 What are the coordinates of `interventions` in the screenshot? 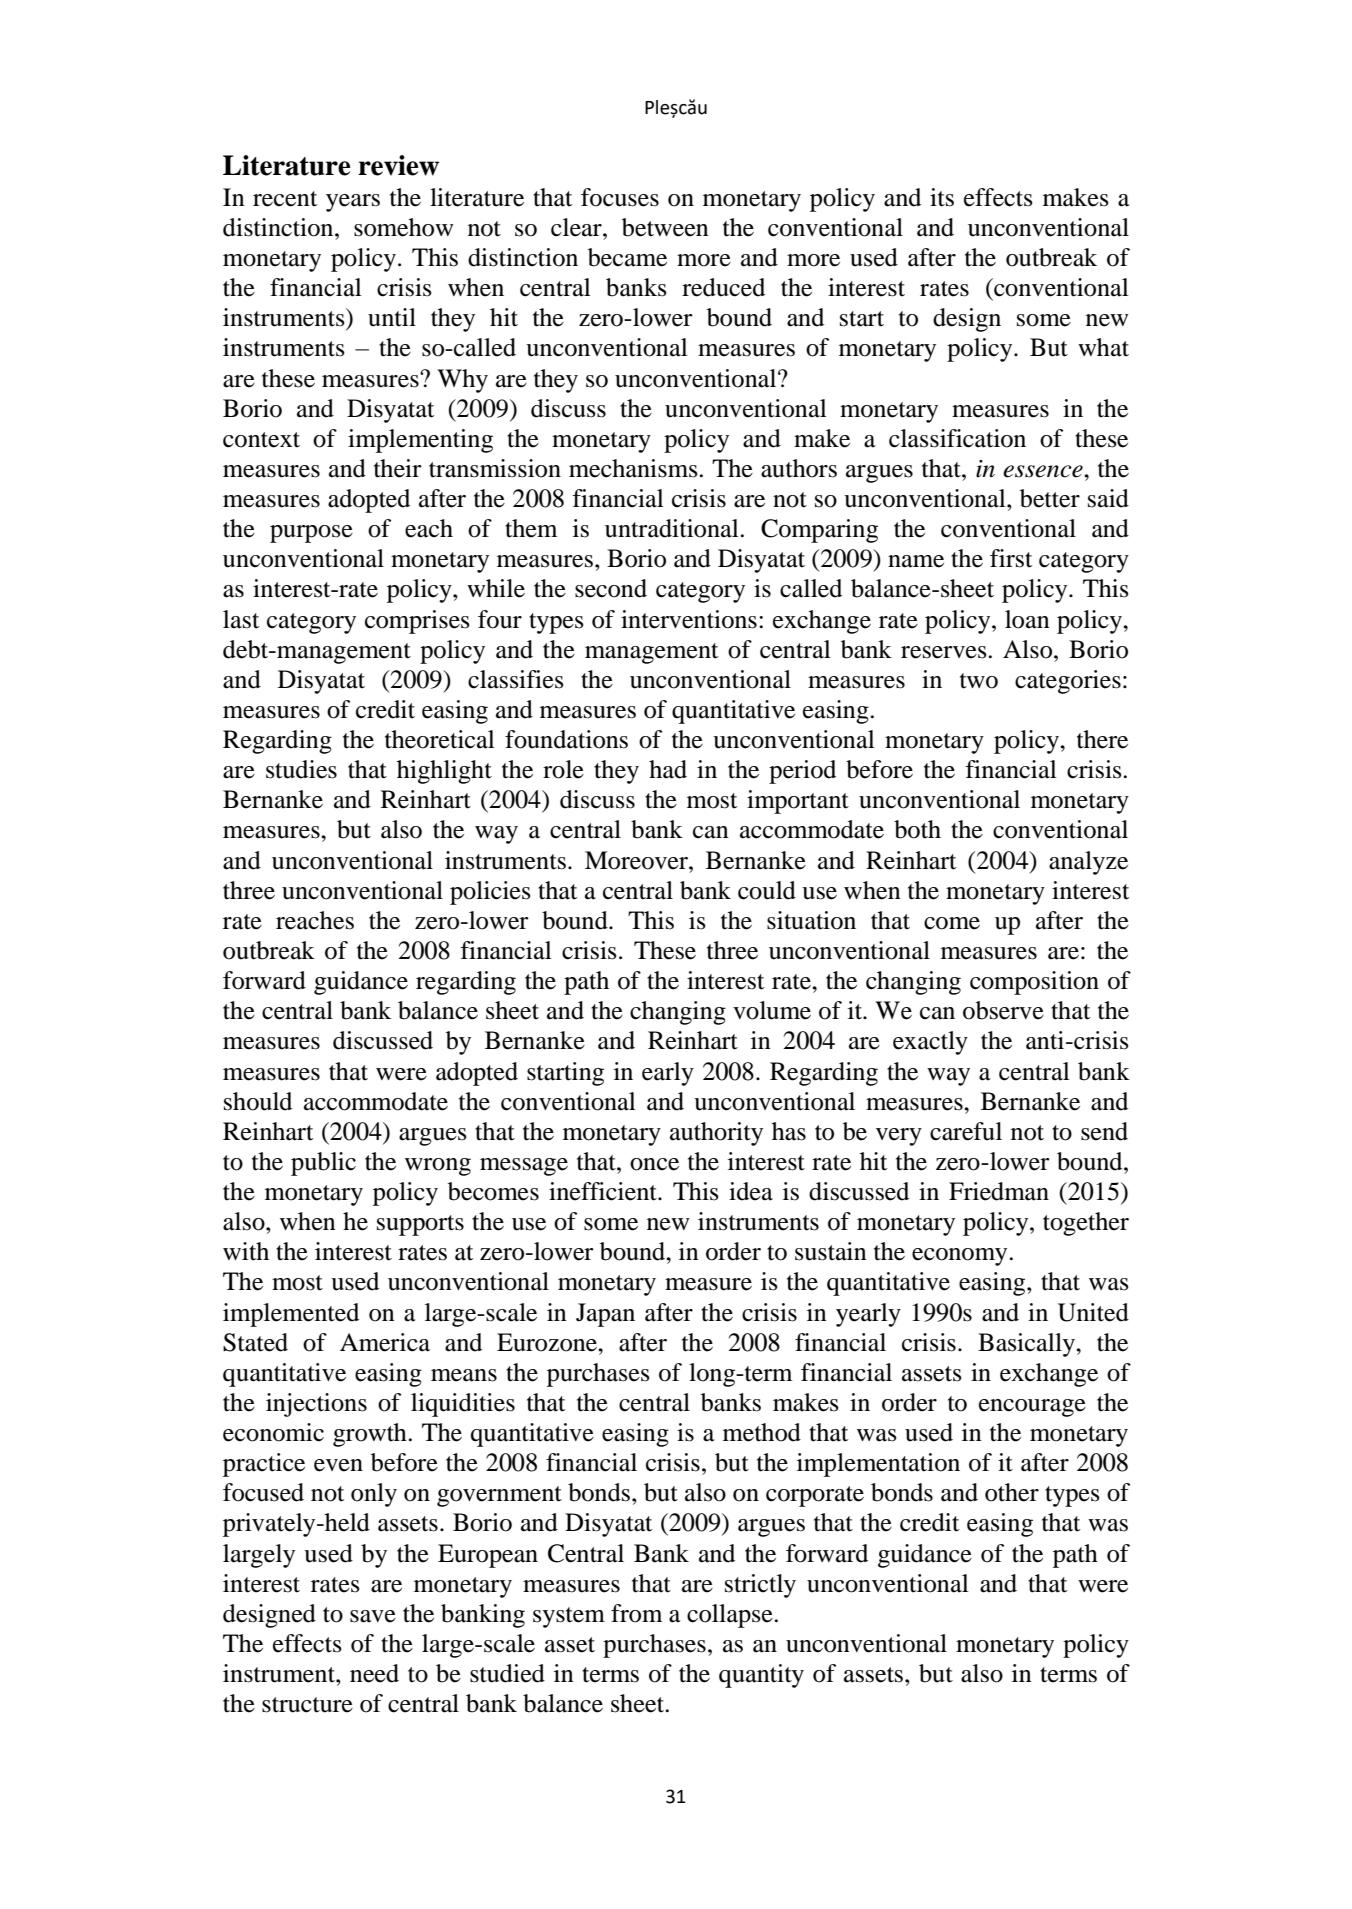 It's located at (689, 619).
